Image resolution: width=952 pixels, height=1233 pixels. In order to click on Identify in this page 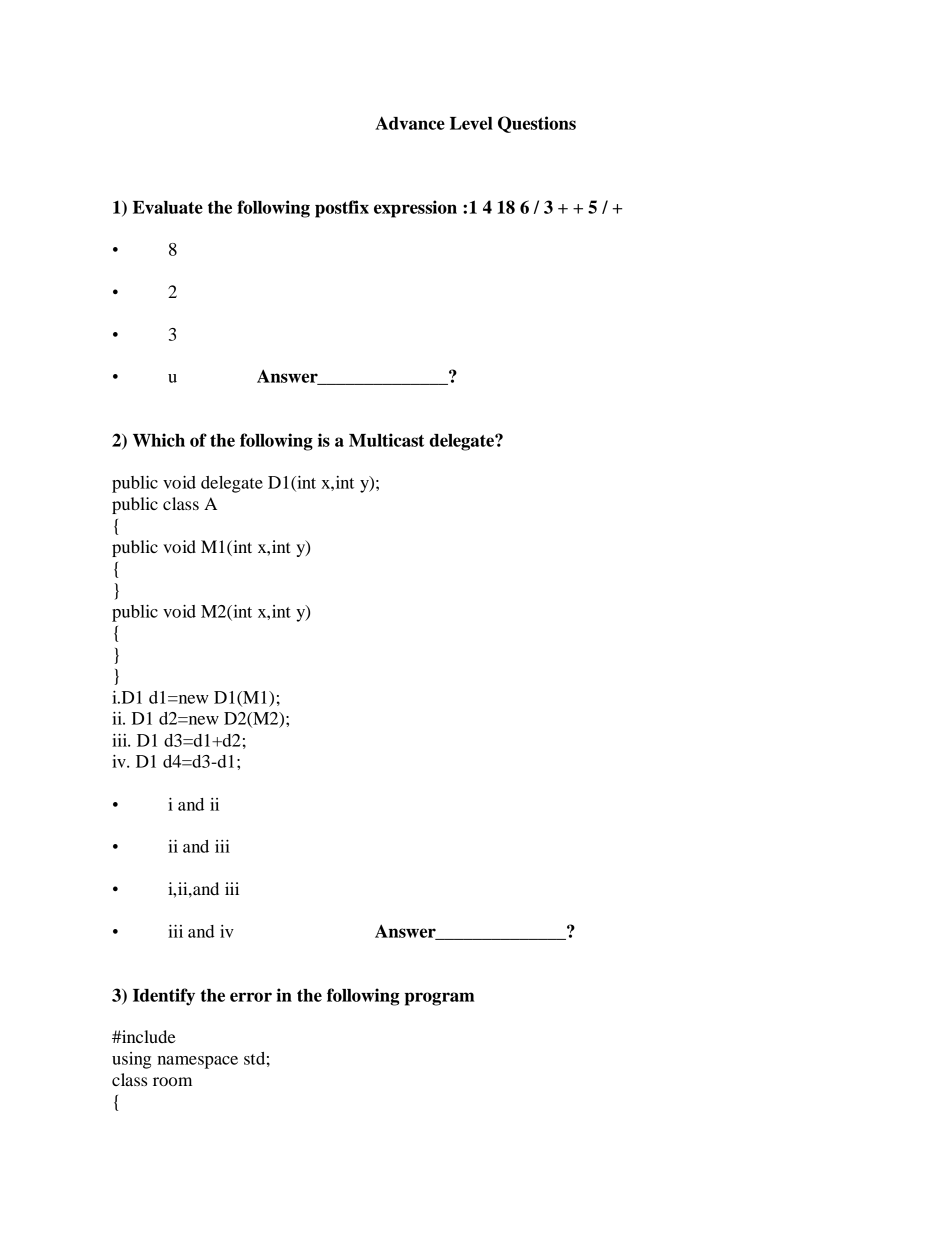, I will do `click(164, 997)`.
